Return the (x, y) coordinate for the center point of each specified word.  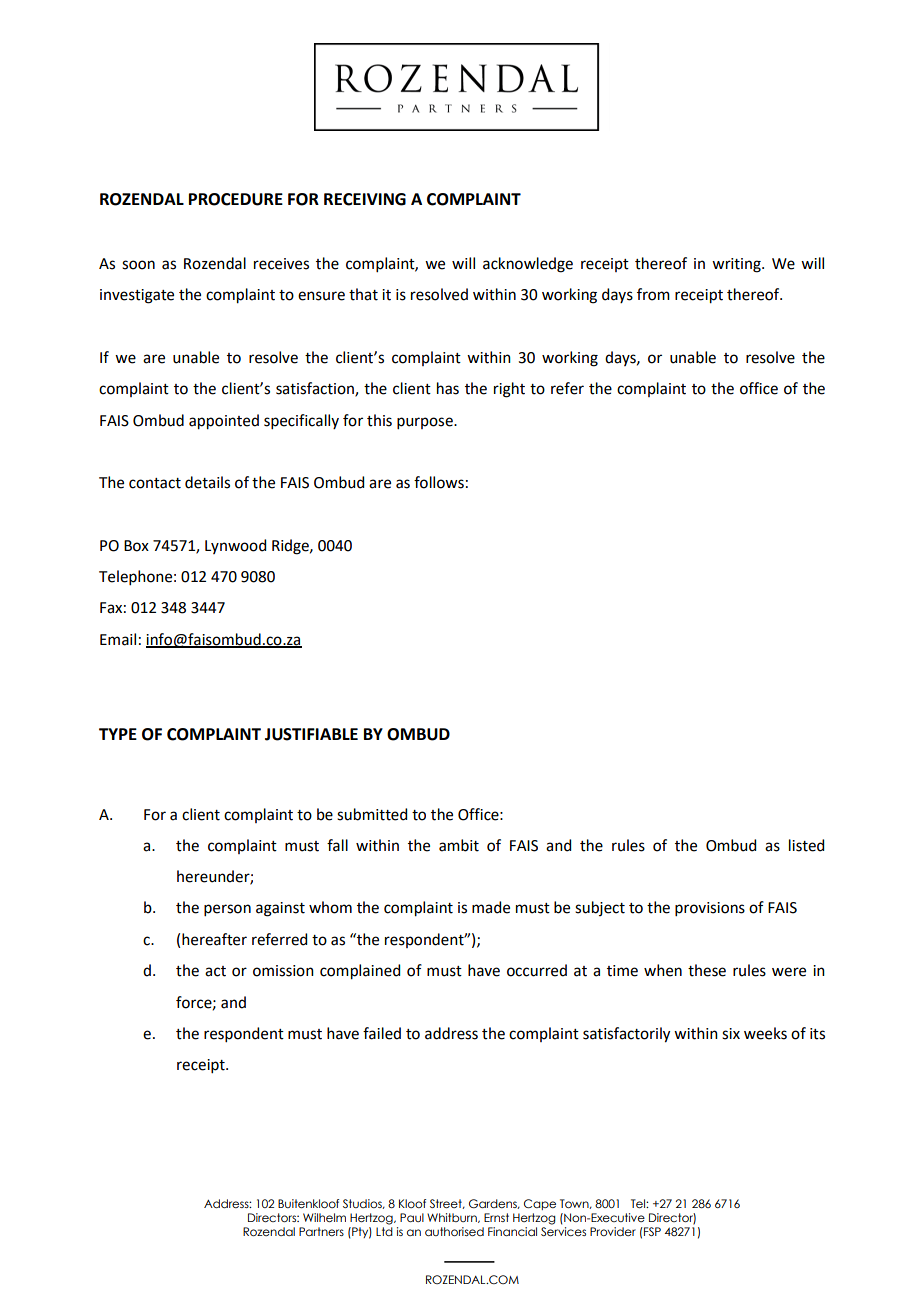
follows (439, 482)
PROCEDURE (236, 199)
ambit (459, 845)
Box (136, 546)
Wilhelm (324, 1217)
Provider (613, 1231)
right (509, 390)
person (227, 910)
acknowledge (528, 265)
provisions (710, 909)
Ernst (496, 1217)
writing (737, 265)
